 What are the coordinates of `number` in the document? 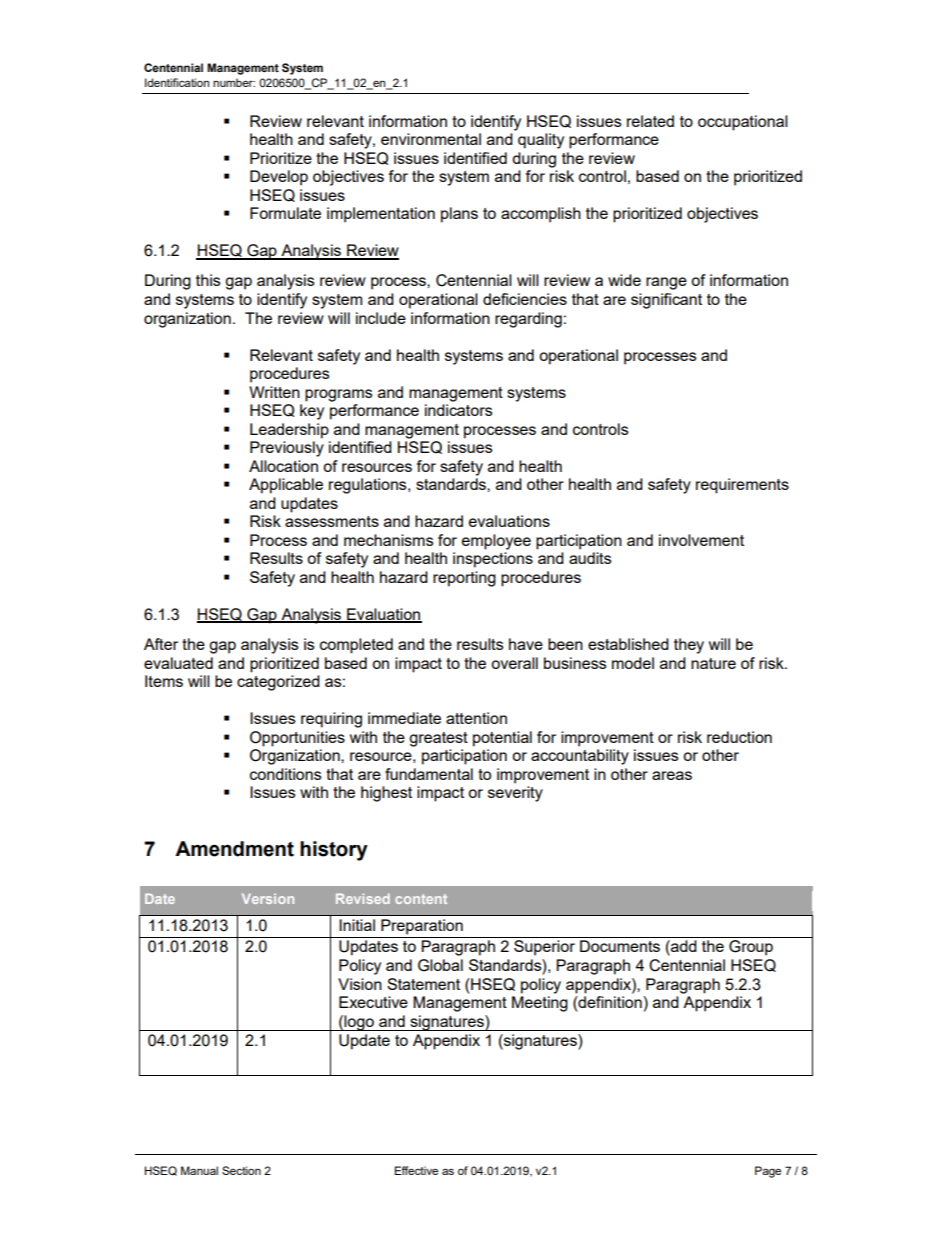 It's located at (234, 82).
